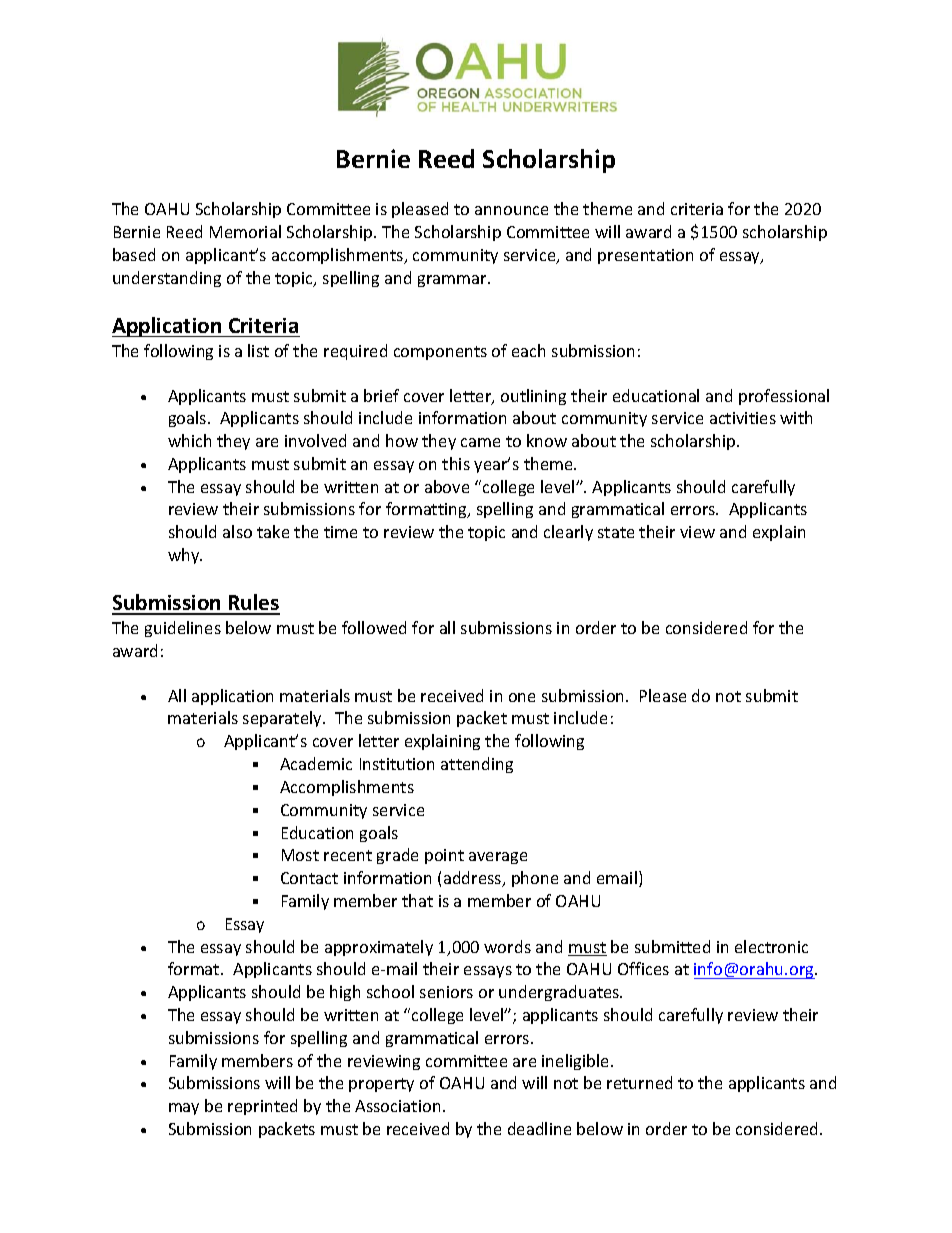 The image size is (952, 1233). Describe the element at coordinates (511, 210) in the screenshot. I see `announce` at that location.
